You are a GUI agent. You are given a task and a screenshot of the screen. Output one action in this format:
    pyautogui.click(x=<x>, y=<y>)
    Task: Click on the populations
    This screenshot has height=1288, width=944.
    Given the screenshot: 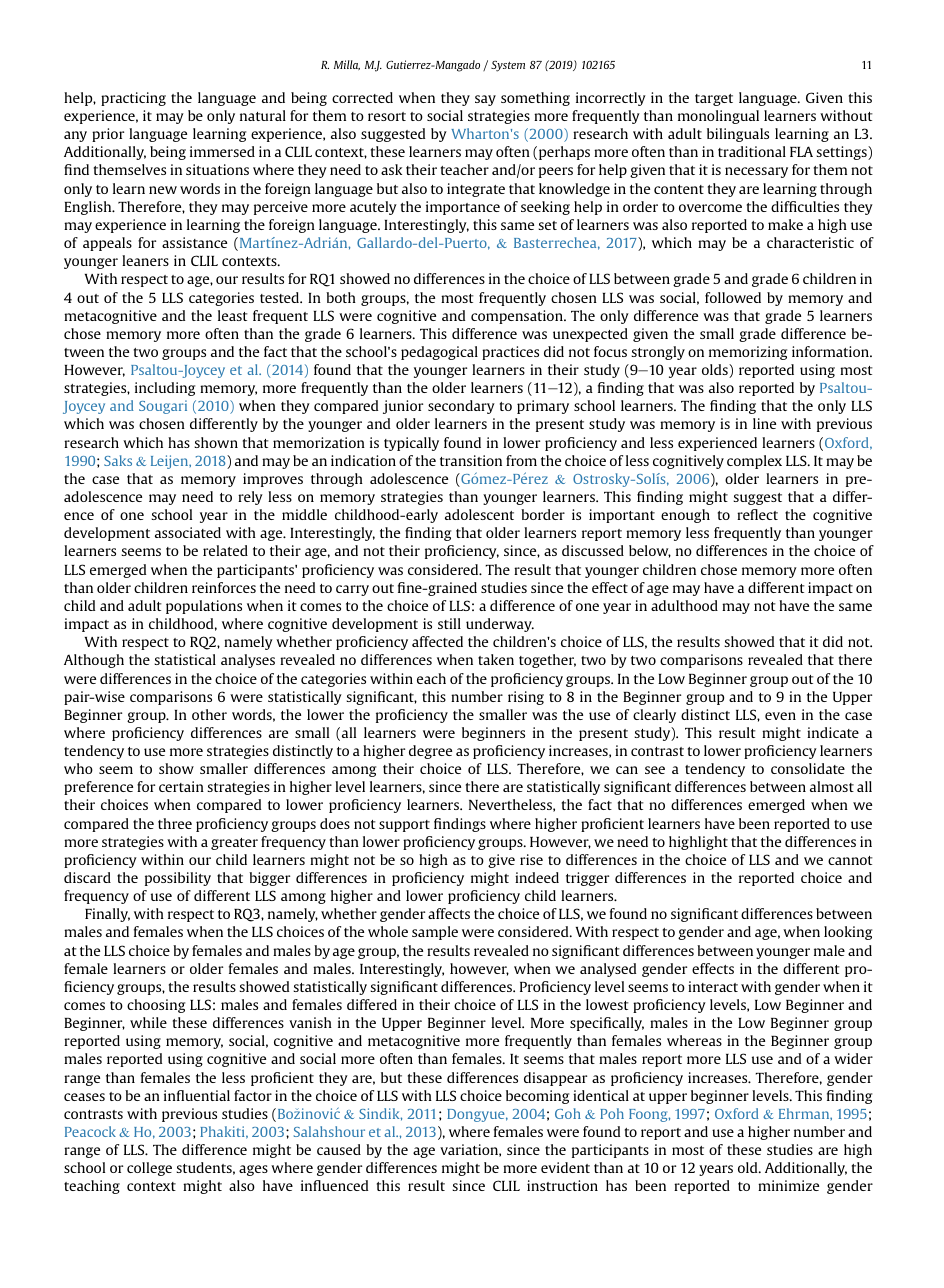 What is the action you would take?
    pyautogui.click(x=204, y=607)
